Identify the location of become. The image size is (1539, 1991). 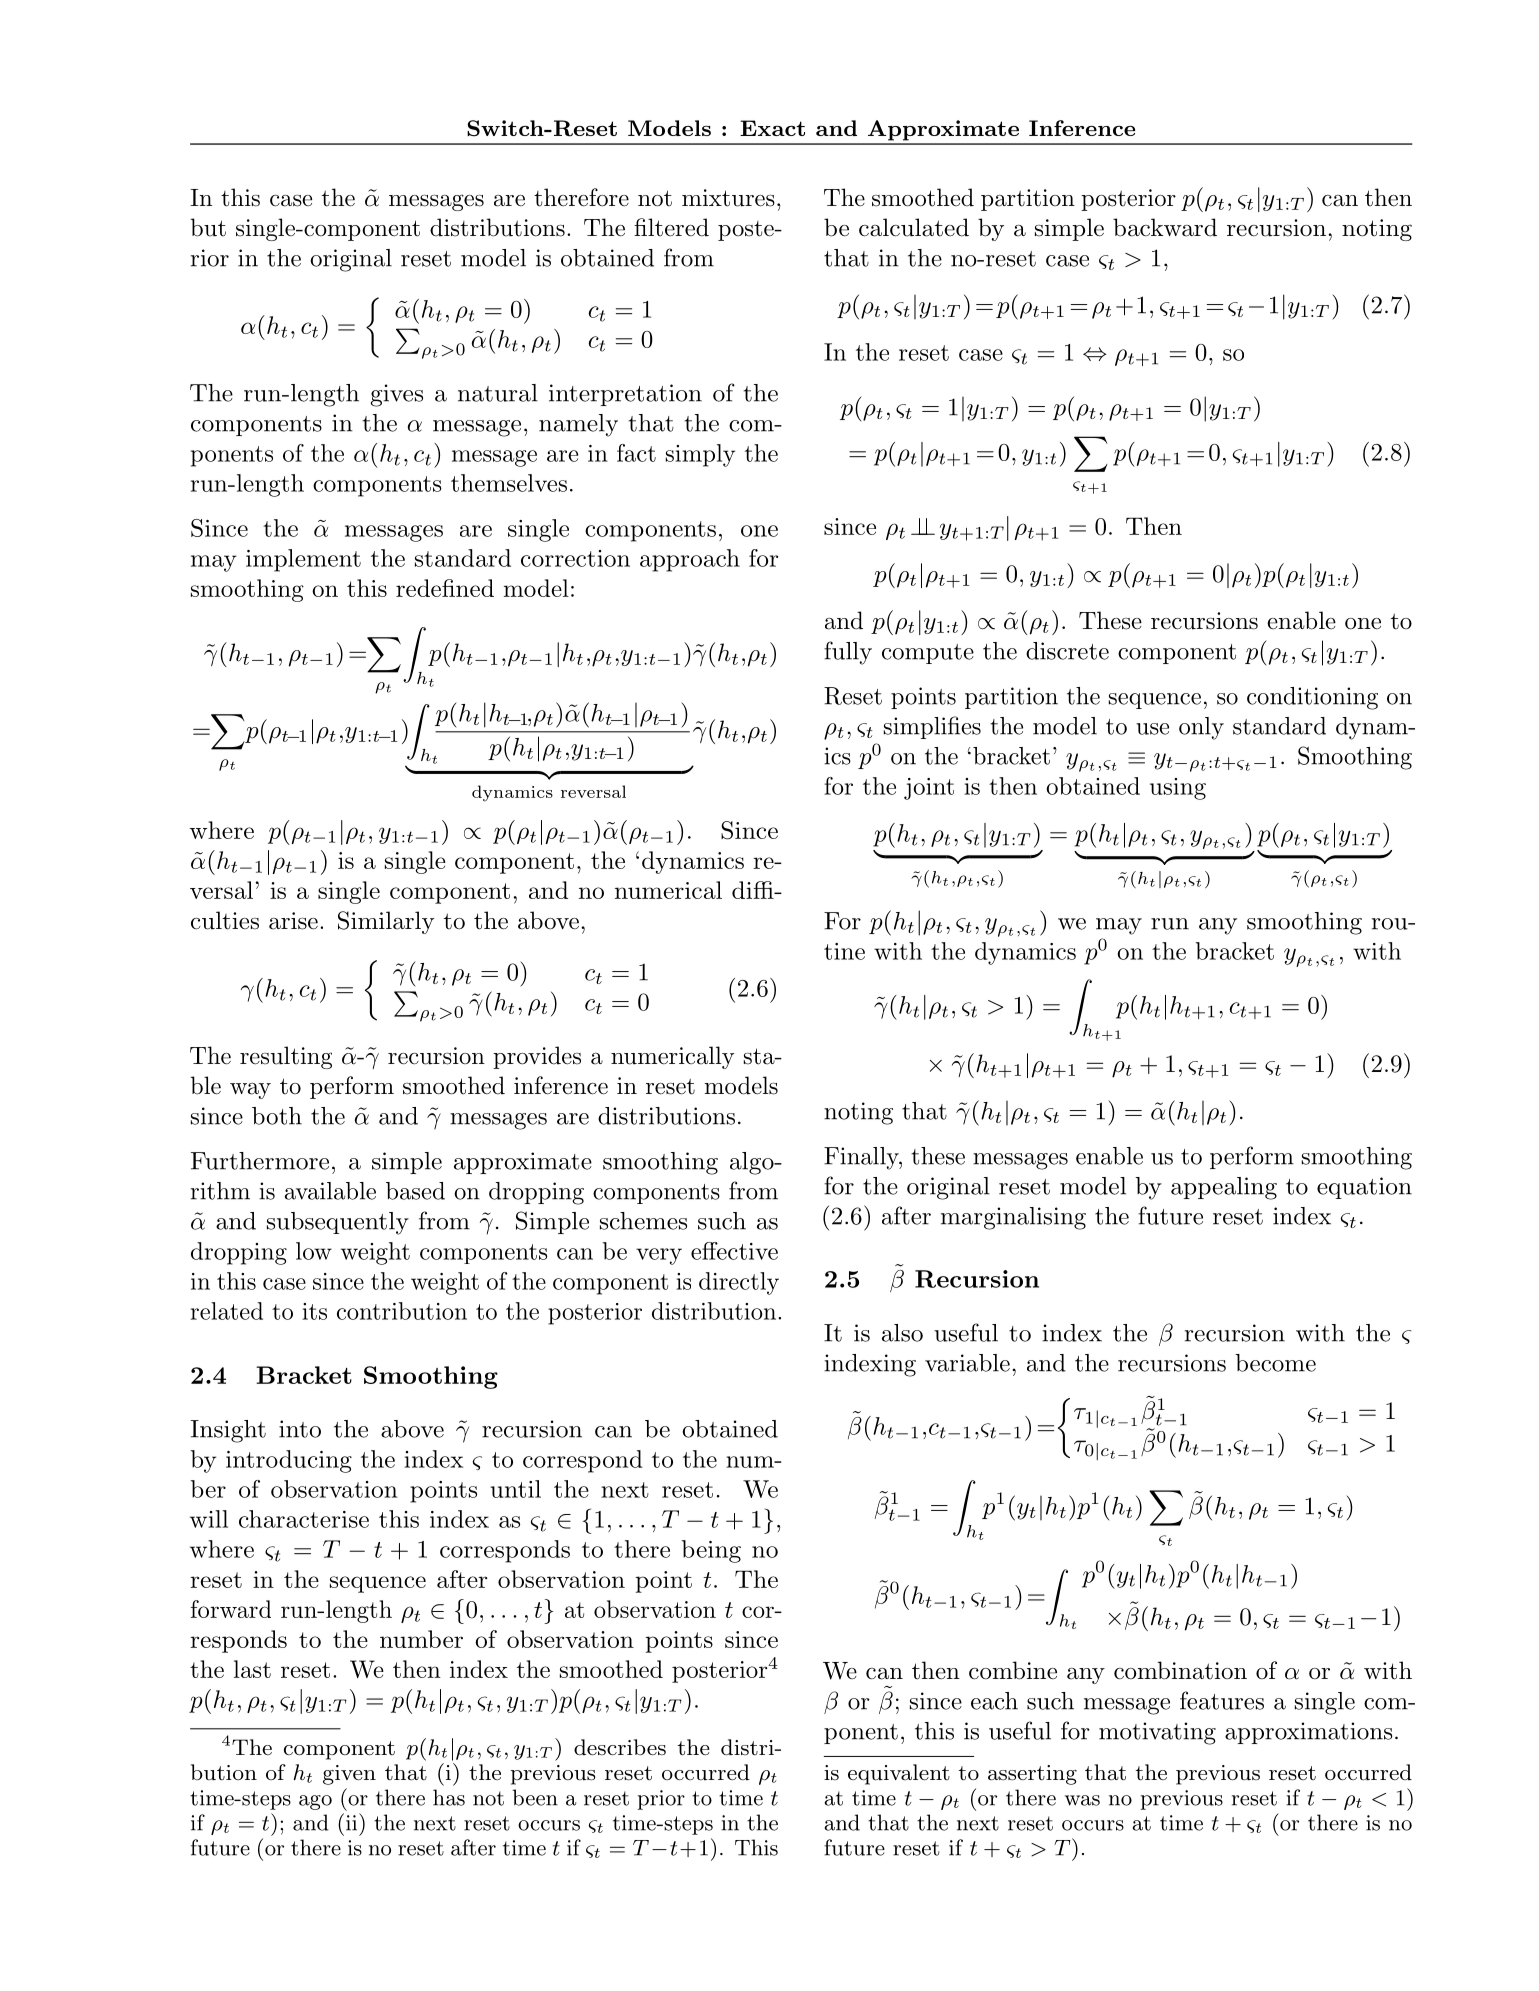
(1275, 1363).
